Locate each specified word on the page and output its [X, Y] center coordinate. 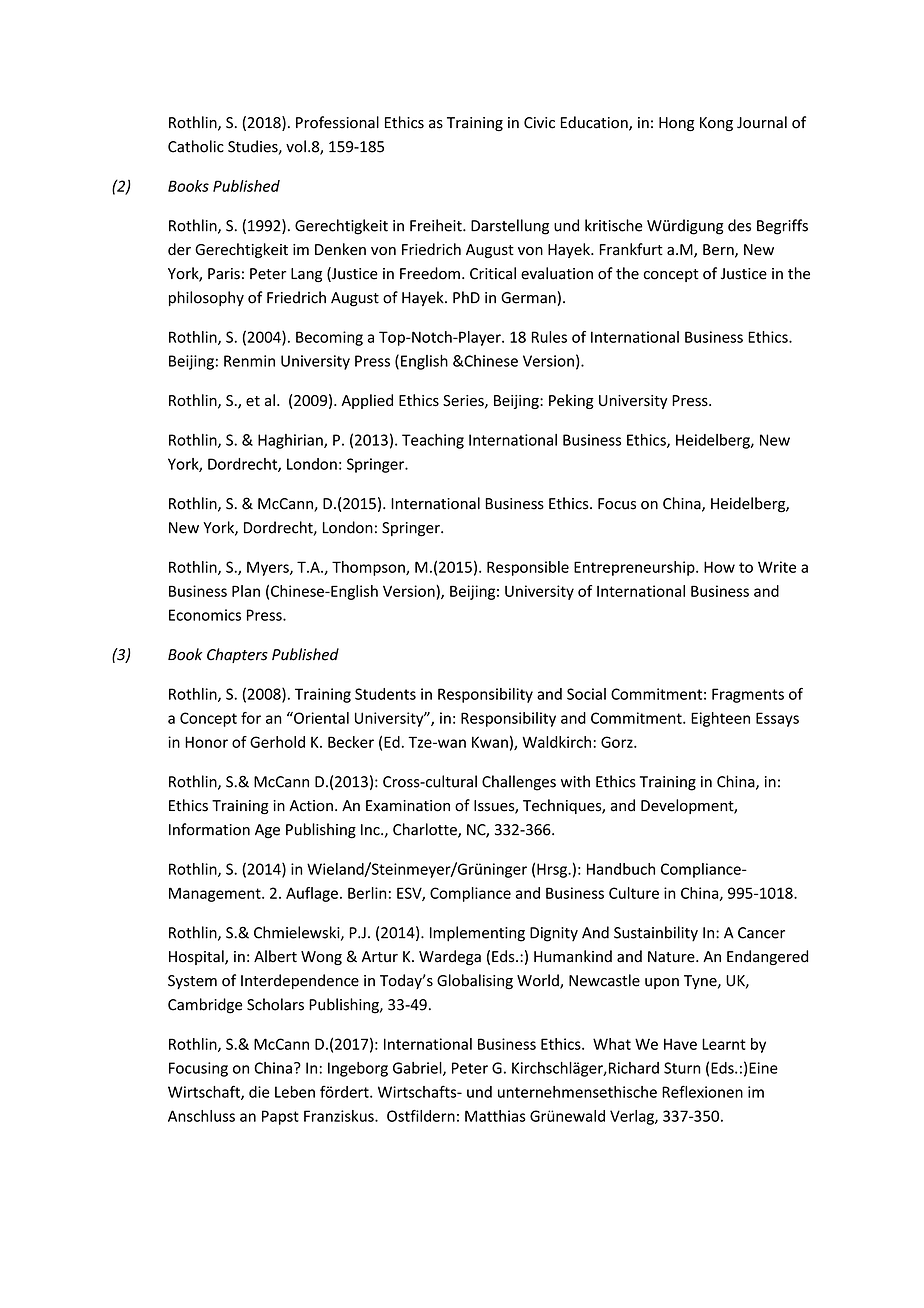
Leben [295, 1092]
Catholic [196, 146]
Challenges [519, 783]
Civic [539, 123]
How [719, 567]
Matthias [495, 1116]
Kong [716, 124]
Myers [269, 568]
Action [311, 806]
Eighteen [720, 719]
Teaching [433, 441]
